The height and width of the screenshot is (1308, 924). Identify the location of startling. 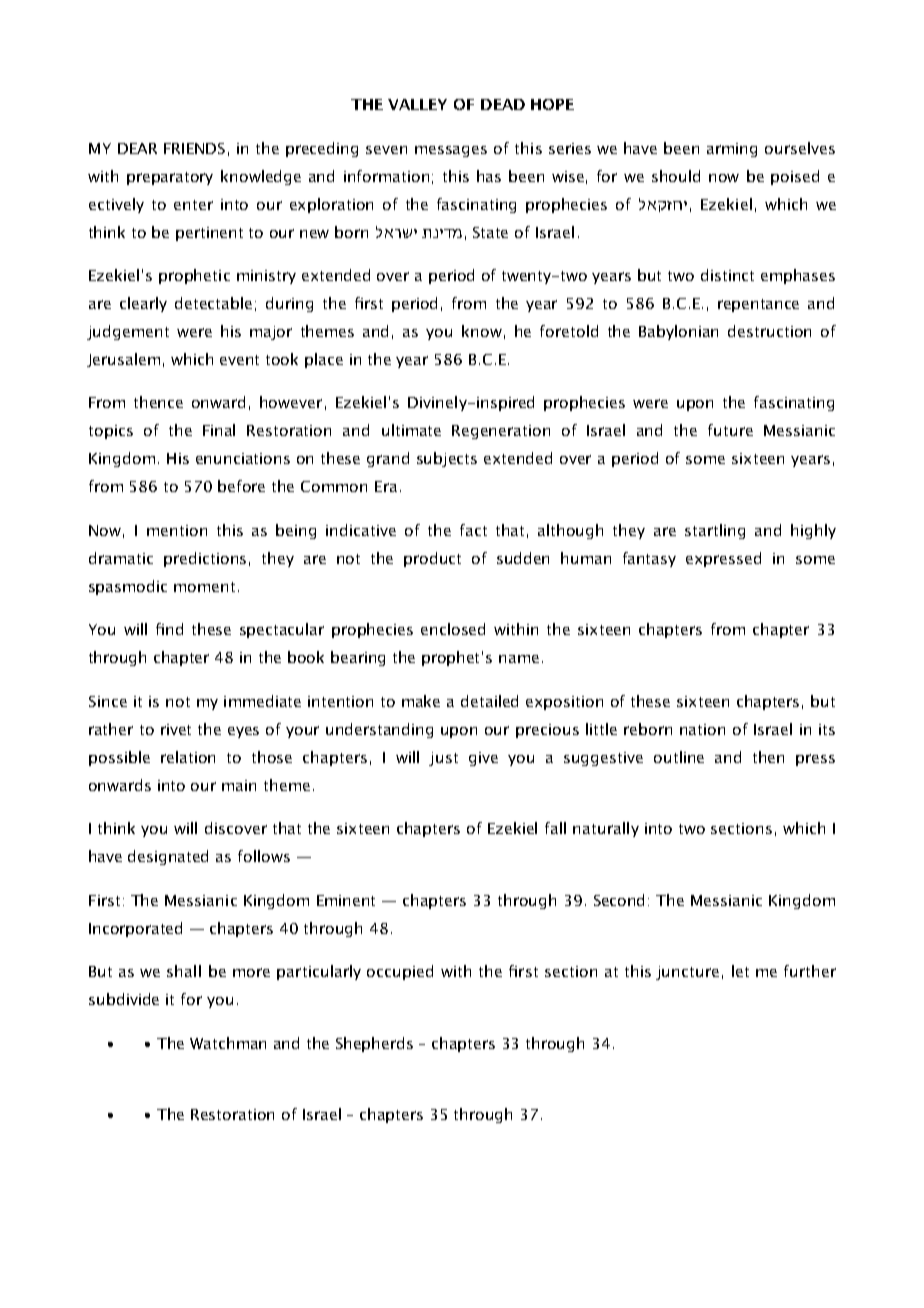
(715, 531).
